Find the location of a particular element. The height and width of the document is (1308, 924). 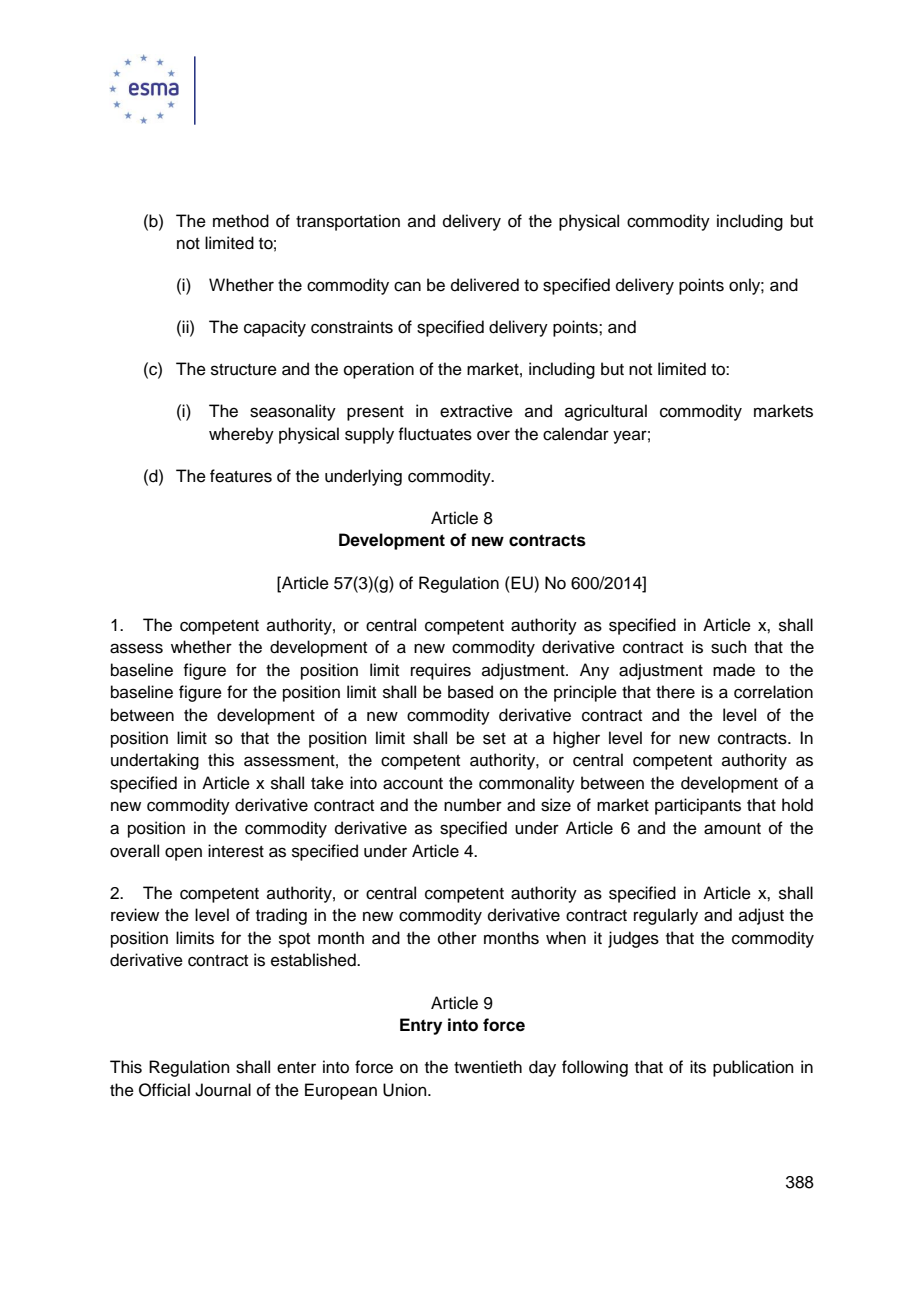

Journal is located at coordinates (223, 1090).
